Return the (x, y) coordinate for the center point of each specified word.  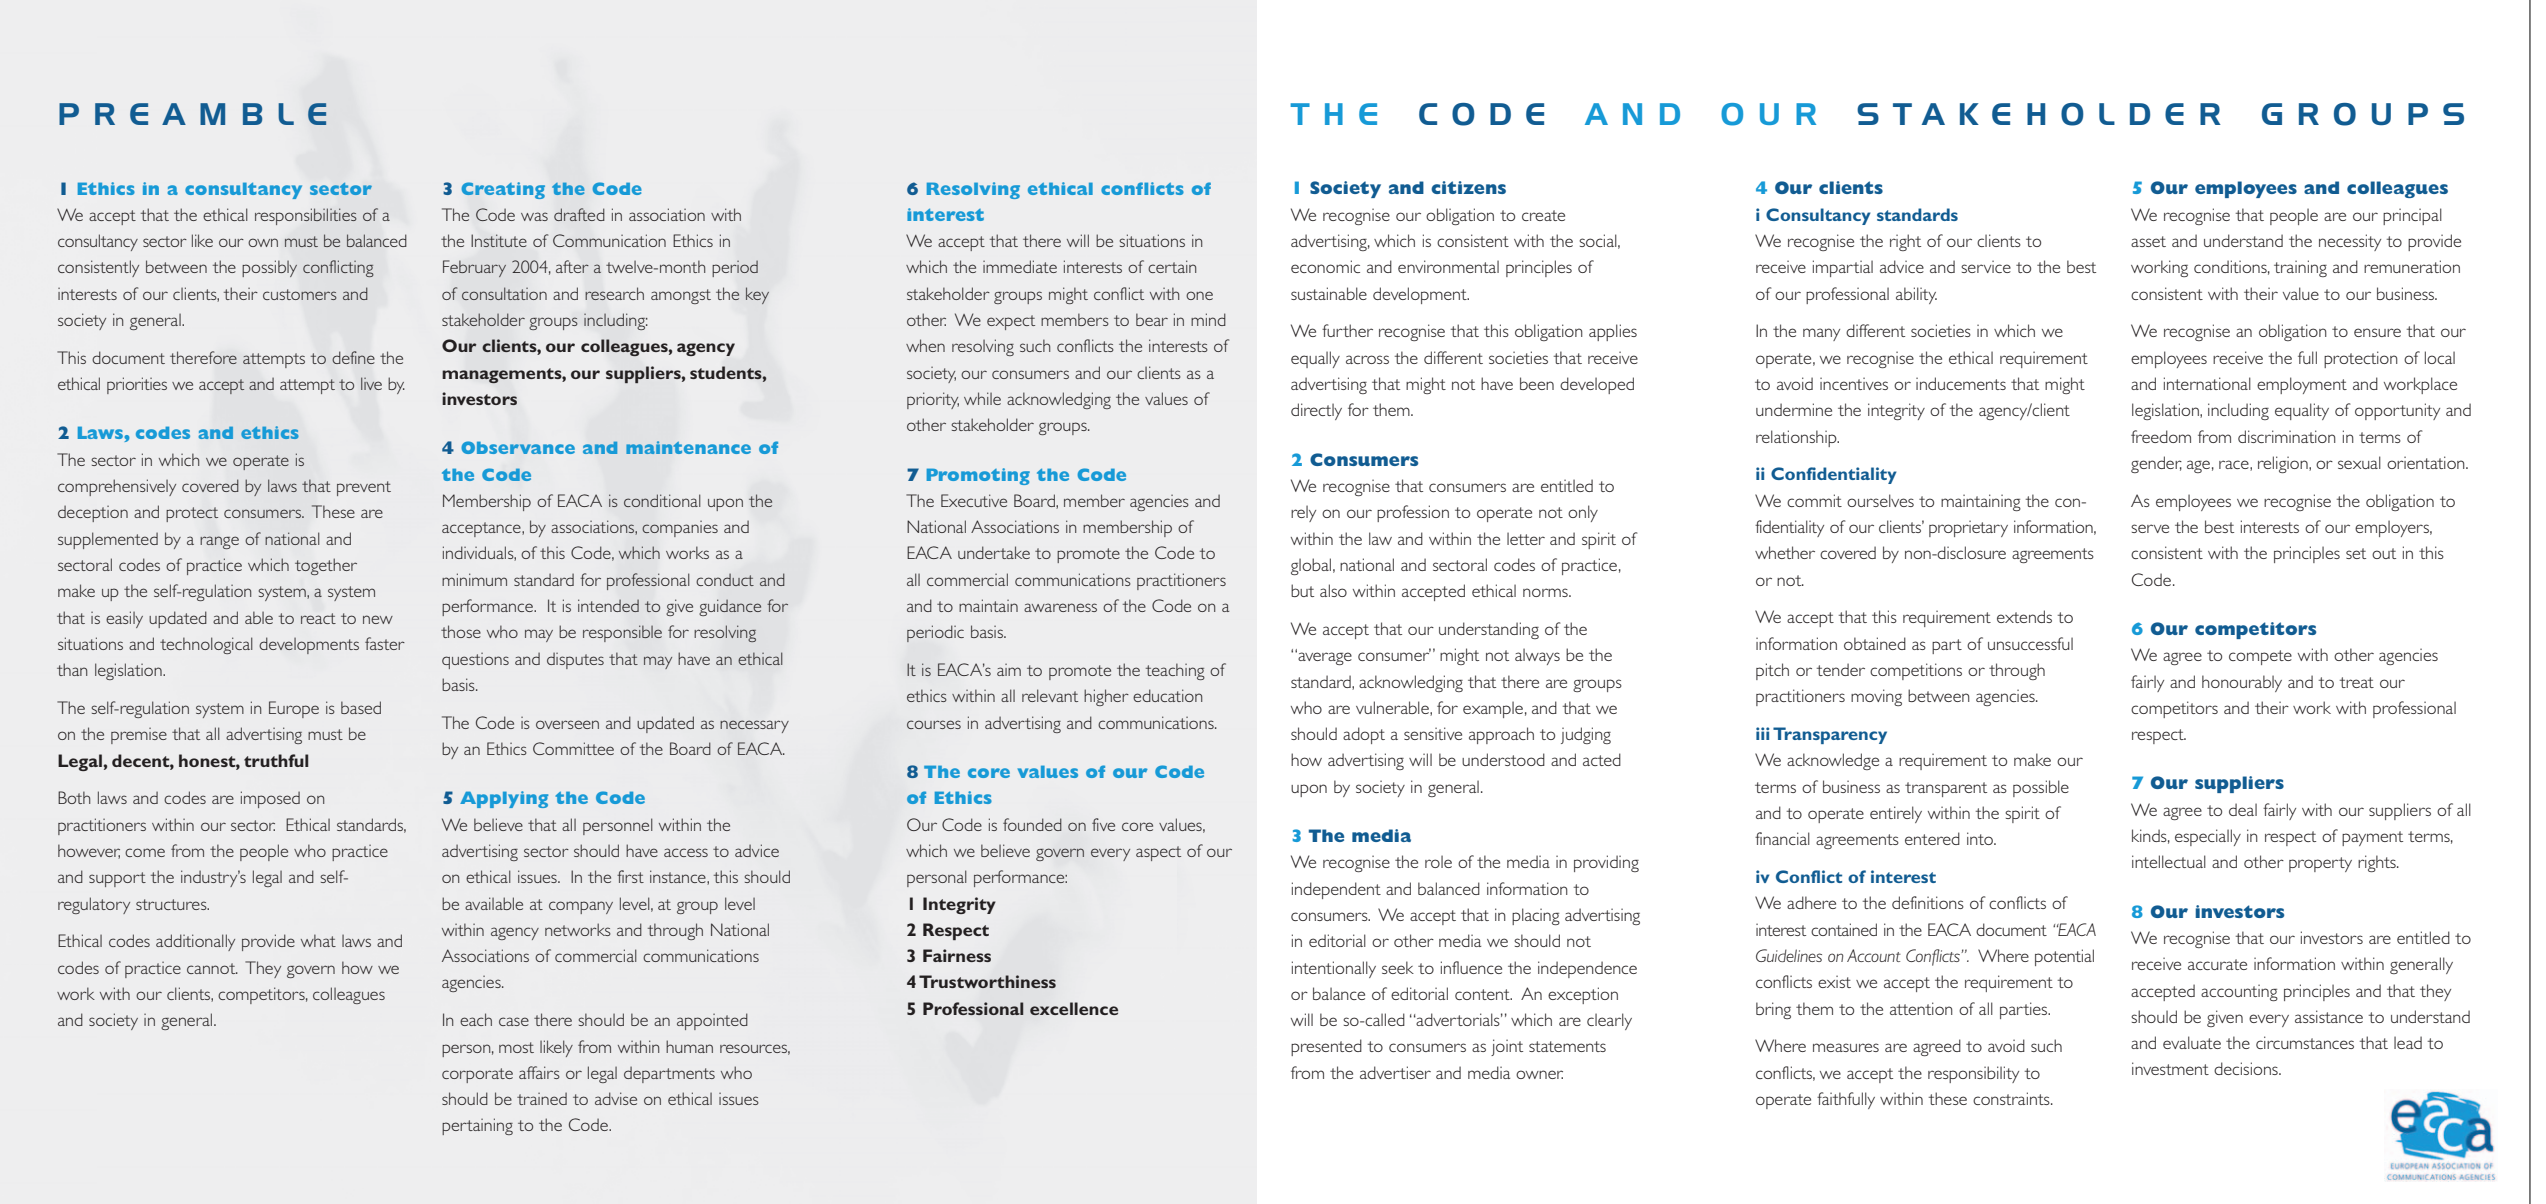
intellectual (2169, 861)
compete (2260, 657)
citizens (1468, 187)
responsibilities (306, 216)
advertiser (1395, 1072)
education (1167, 695)
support (117, 879)
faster (385, 643)
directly (1316, 411)
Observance (518, 447)
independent (1336, 890)
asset (2148, 241)
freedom (2161, 436)
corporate (477, 1075)
